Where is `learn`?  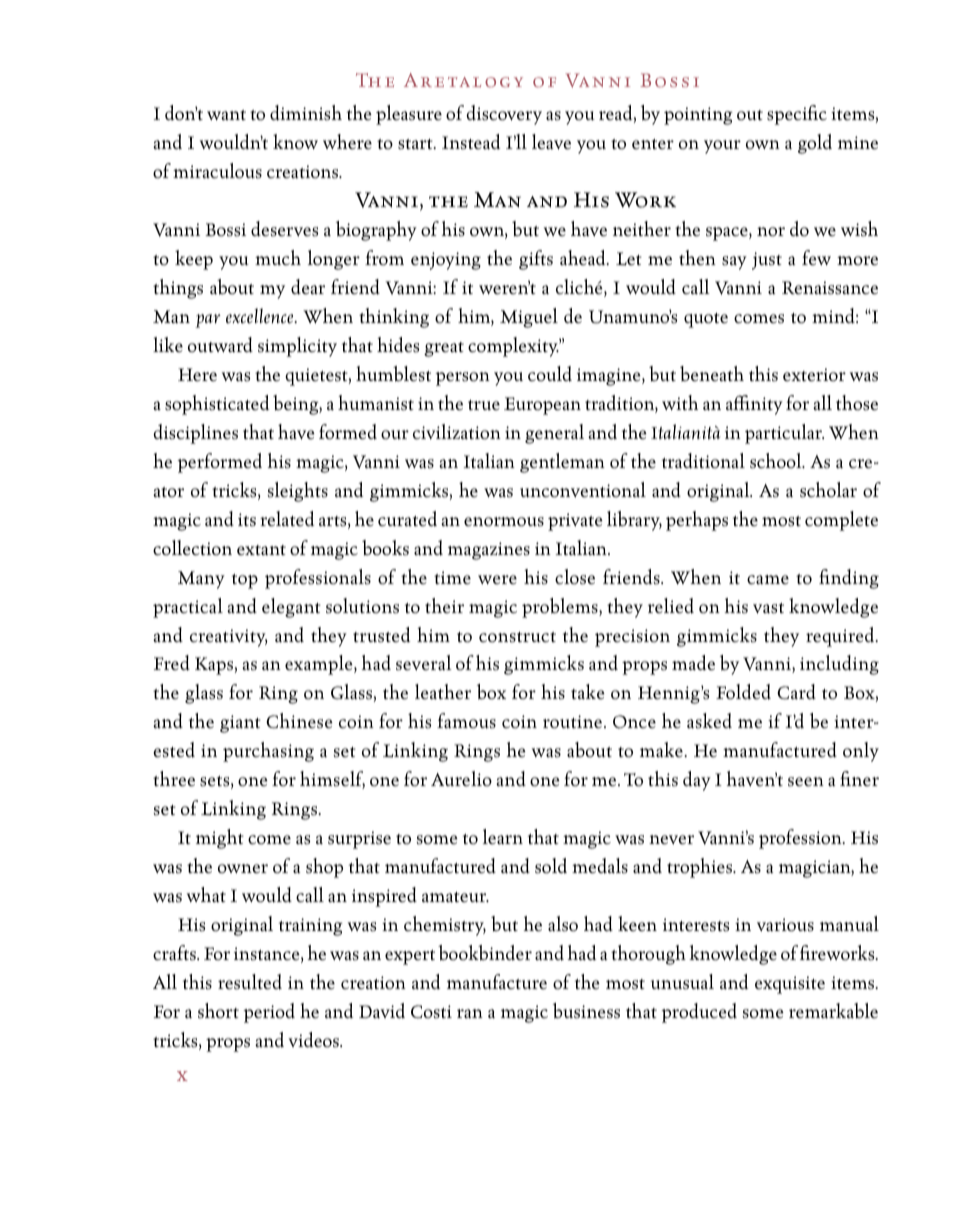 learn is located at coordinates (503, 837).
